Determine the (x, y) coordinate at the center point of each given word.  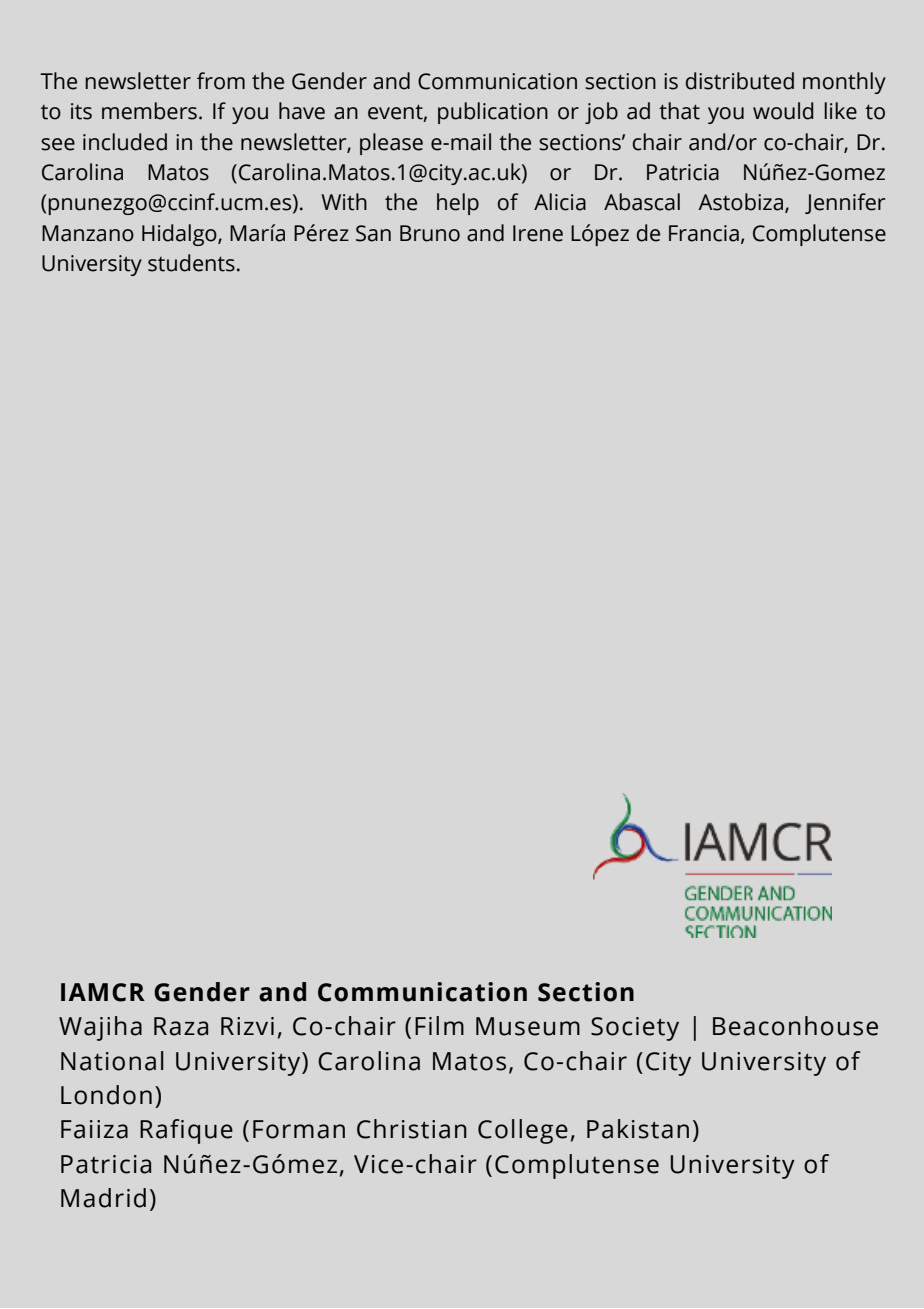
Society (635, 1029)
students (191, 263)
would (783, 111)
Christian (412, 1129)
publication (493, 113)
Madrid (103, 1198)
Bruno (430, 233)
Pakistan (638, 1129)
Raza (181, 1026)
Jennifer (845, 203)
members (149, 111)
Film (439, 1025)
